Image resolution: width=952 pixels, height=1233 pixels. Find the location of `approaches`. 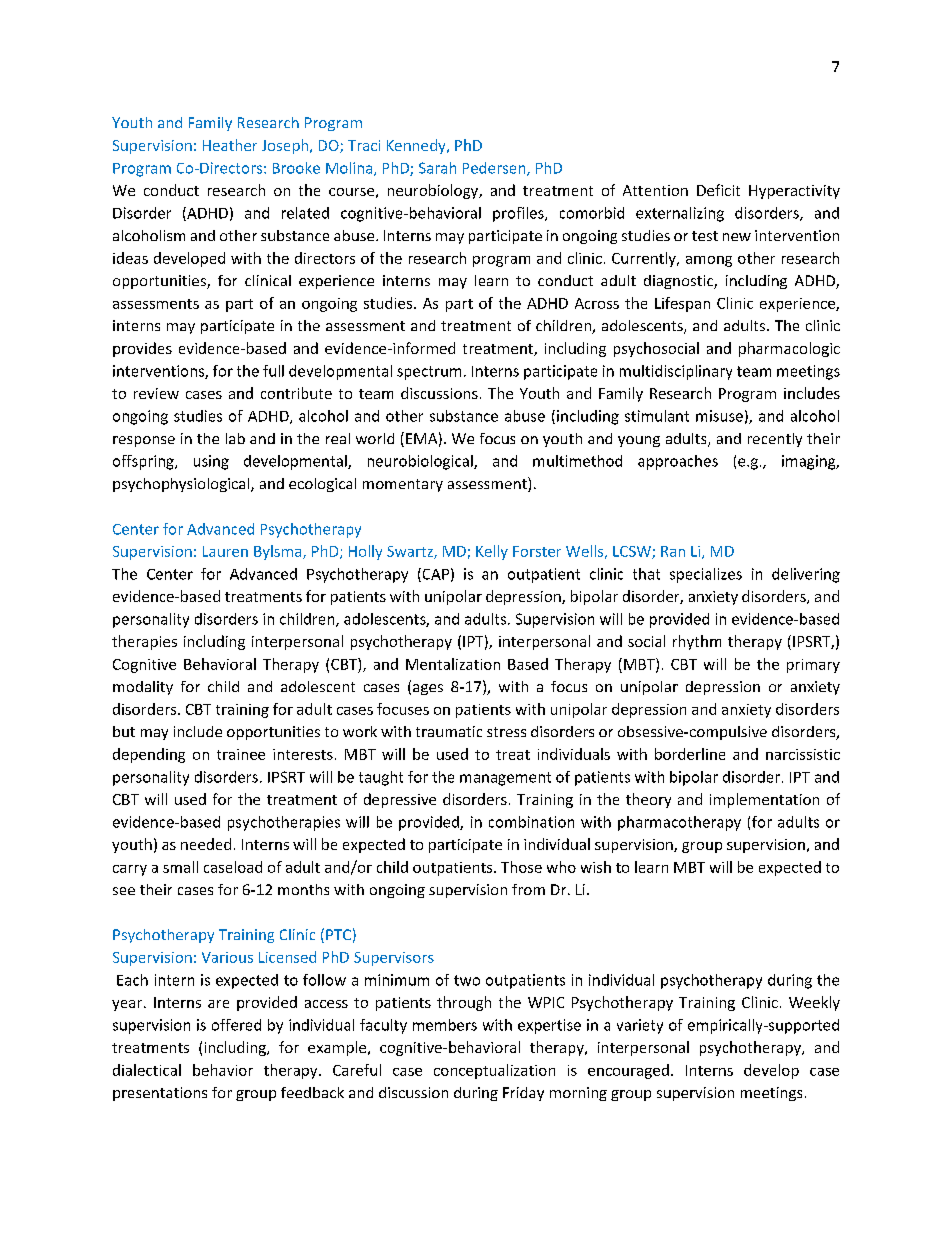

approaches is located at coordinates (678, 462).
